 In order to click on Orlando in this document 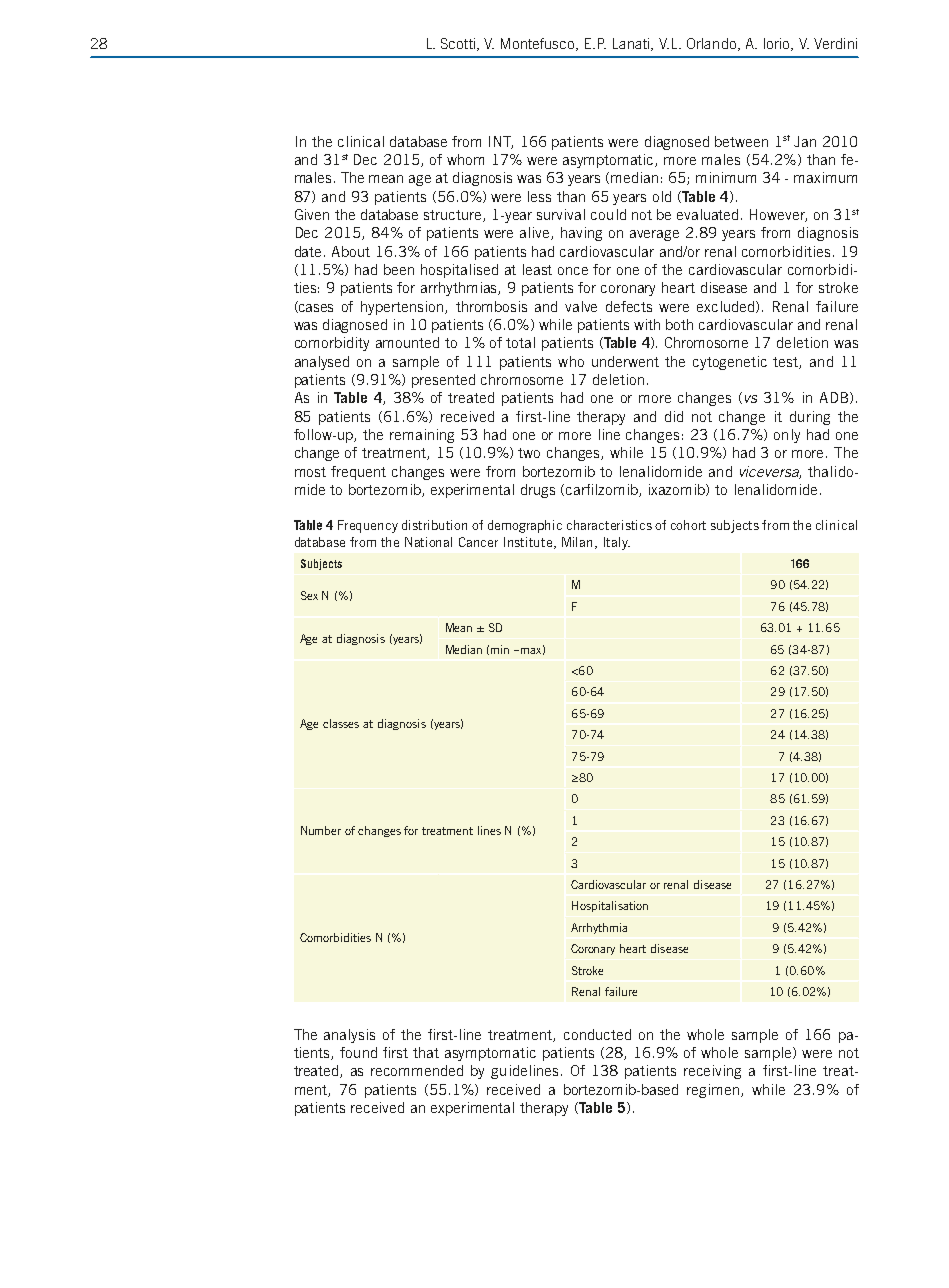, I will do `click(711, 43)`.
